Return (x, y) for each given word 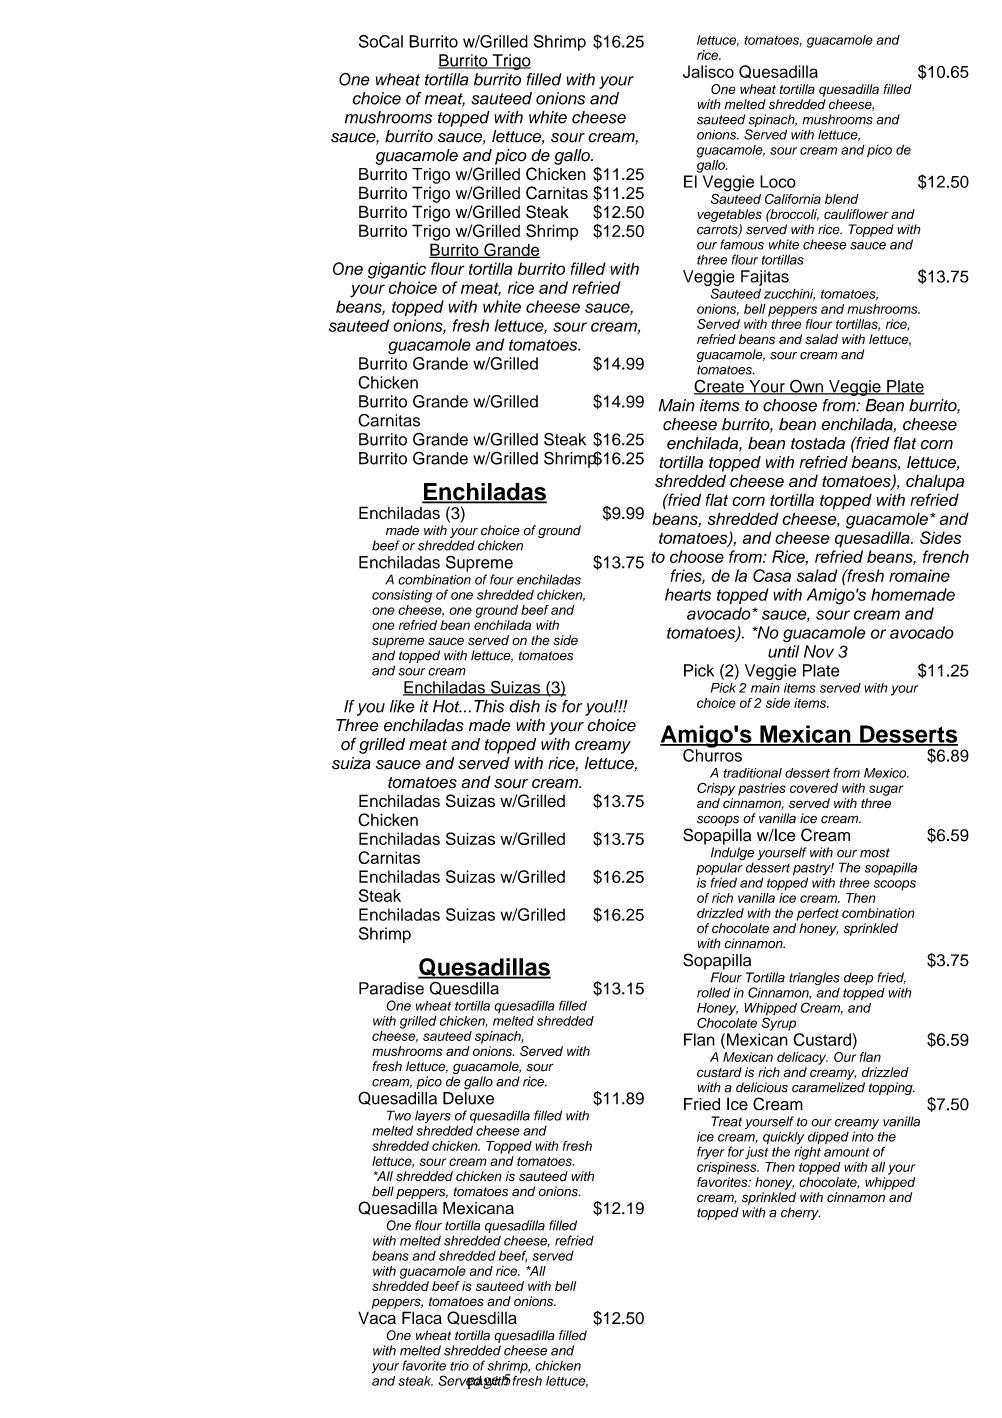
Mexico (886, 773)
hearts (688, 594)
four (502, 579)
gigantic (397, 270)
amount (847, 1152)
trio (459, 1366)
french (946, 556)
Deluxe (468, 1098)
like (402, 706)
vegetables (729, 215)
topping (892, 1088)
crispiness (728, 1168)
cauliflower (856, 214)
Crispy (716, 789)
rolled (713, 992)
